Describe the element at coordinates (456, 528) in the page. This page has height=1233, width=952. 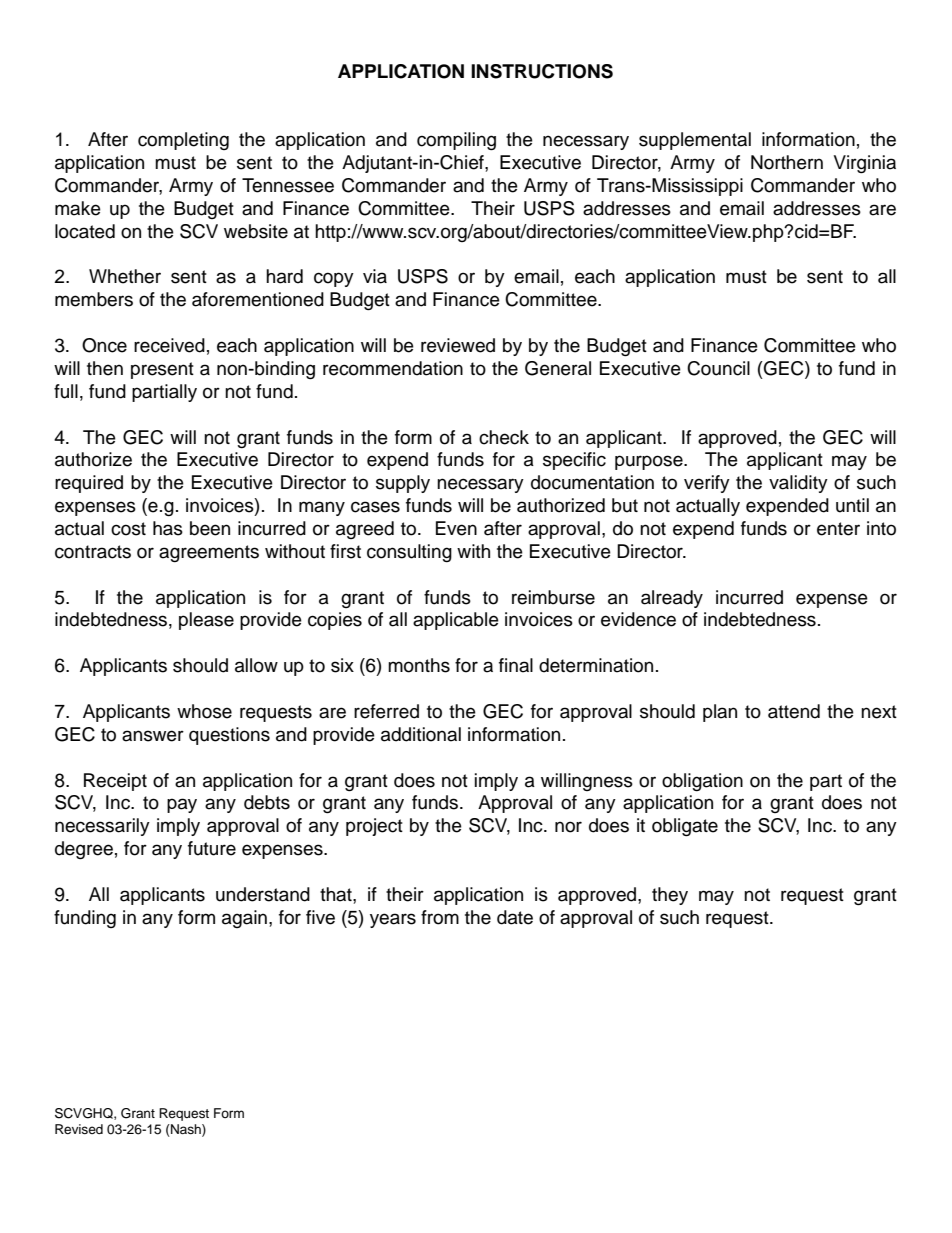
I see `Even` at that location.
